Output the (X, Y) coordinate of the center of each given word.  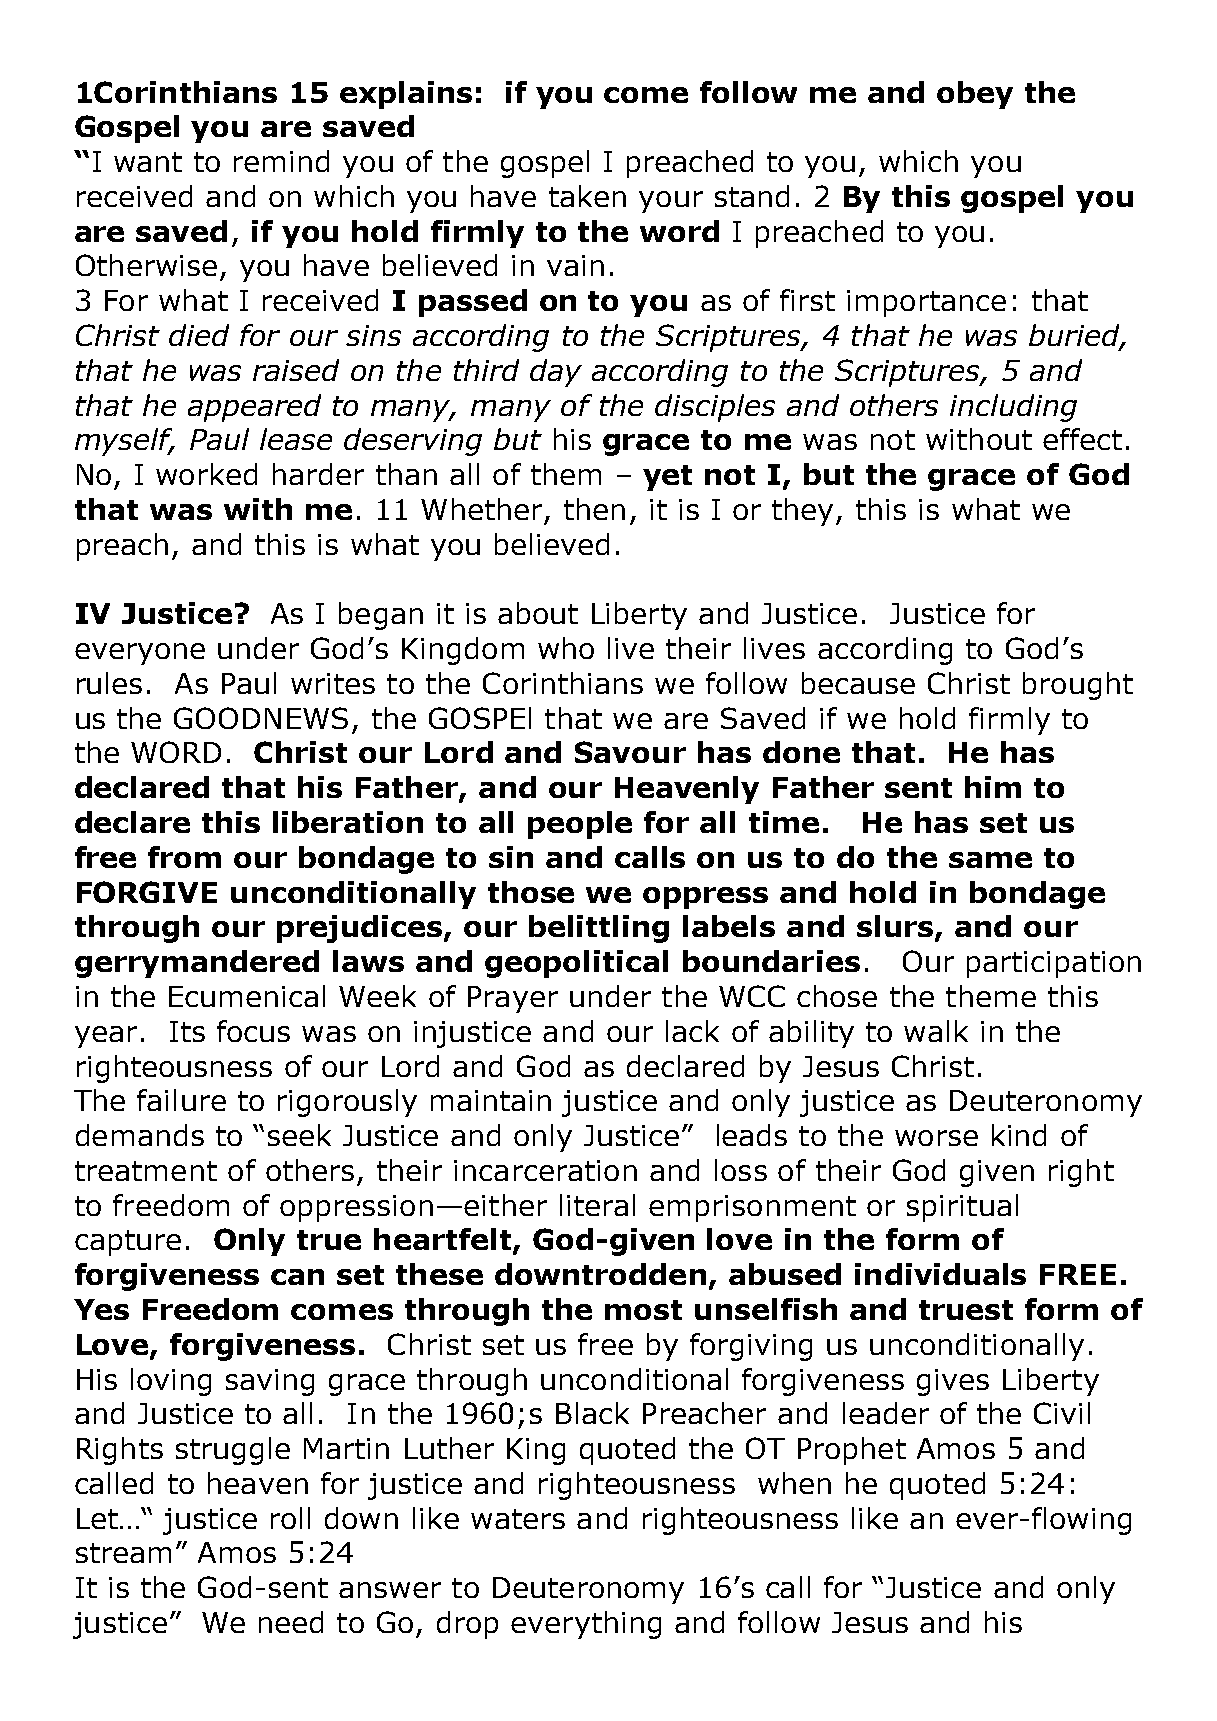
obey (975, 95)
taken (587, 196)
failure (181, 1100)
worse (936, 1138)
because (858, 683)
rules (109, 683)
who (566, 648)
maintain (491, 1100)
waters (518, 1519)
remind (281, 161)
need (291, 1622)
